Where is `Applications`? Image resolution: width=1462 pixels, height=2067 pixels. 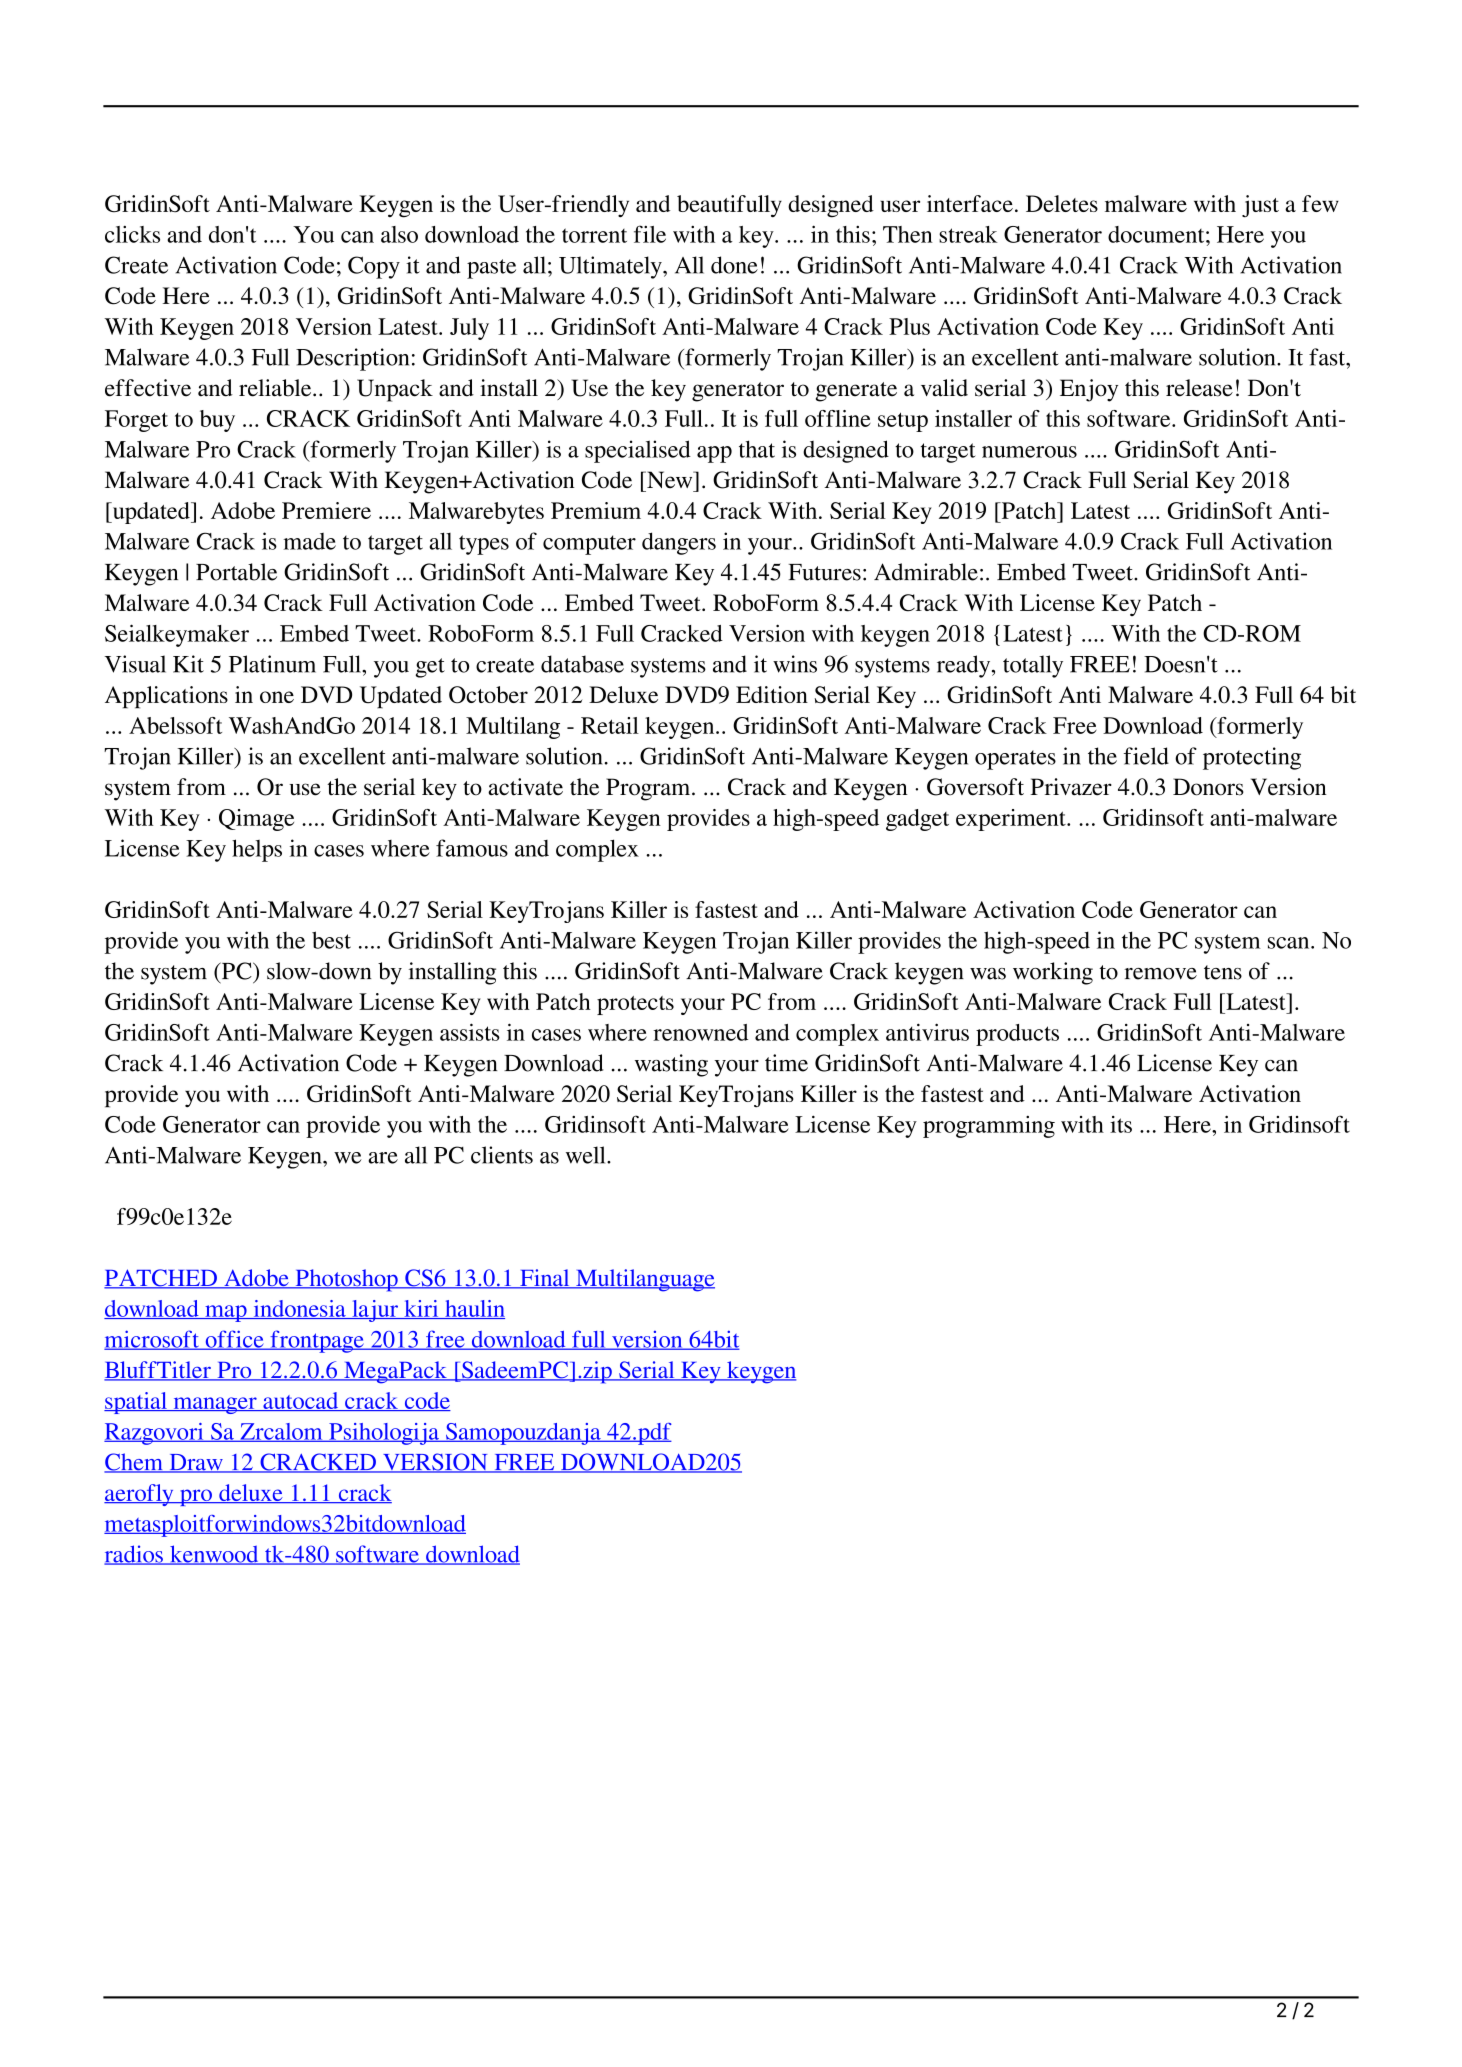 Applications is located at coordinates (166, 697).
